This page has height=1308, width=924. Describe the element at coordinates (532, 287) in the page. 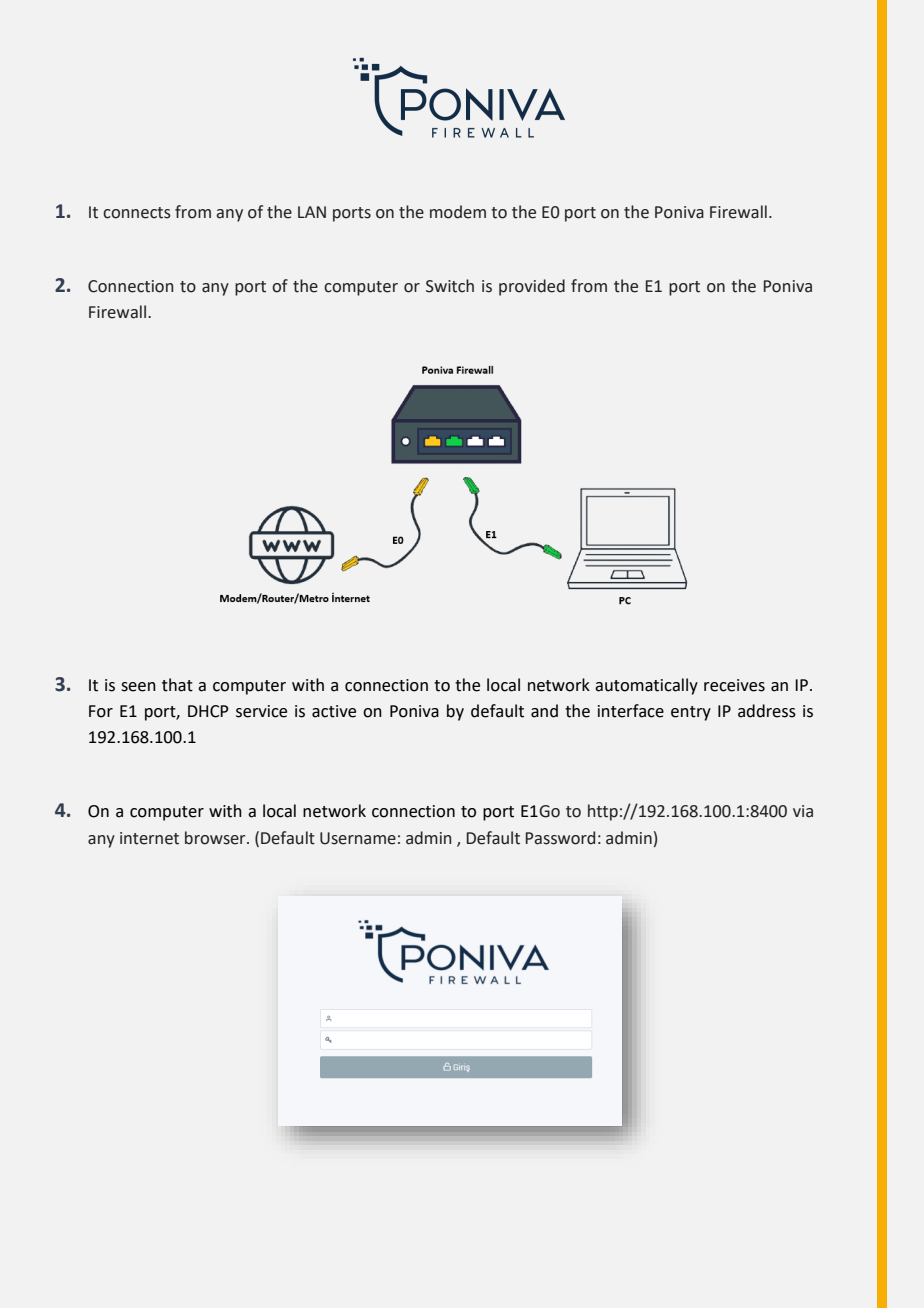

I see `provided` at that location.
